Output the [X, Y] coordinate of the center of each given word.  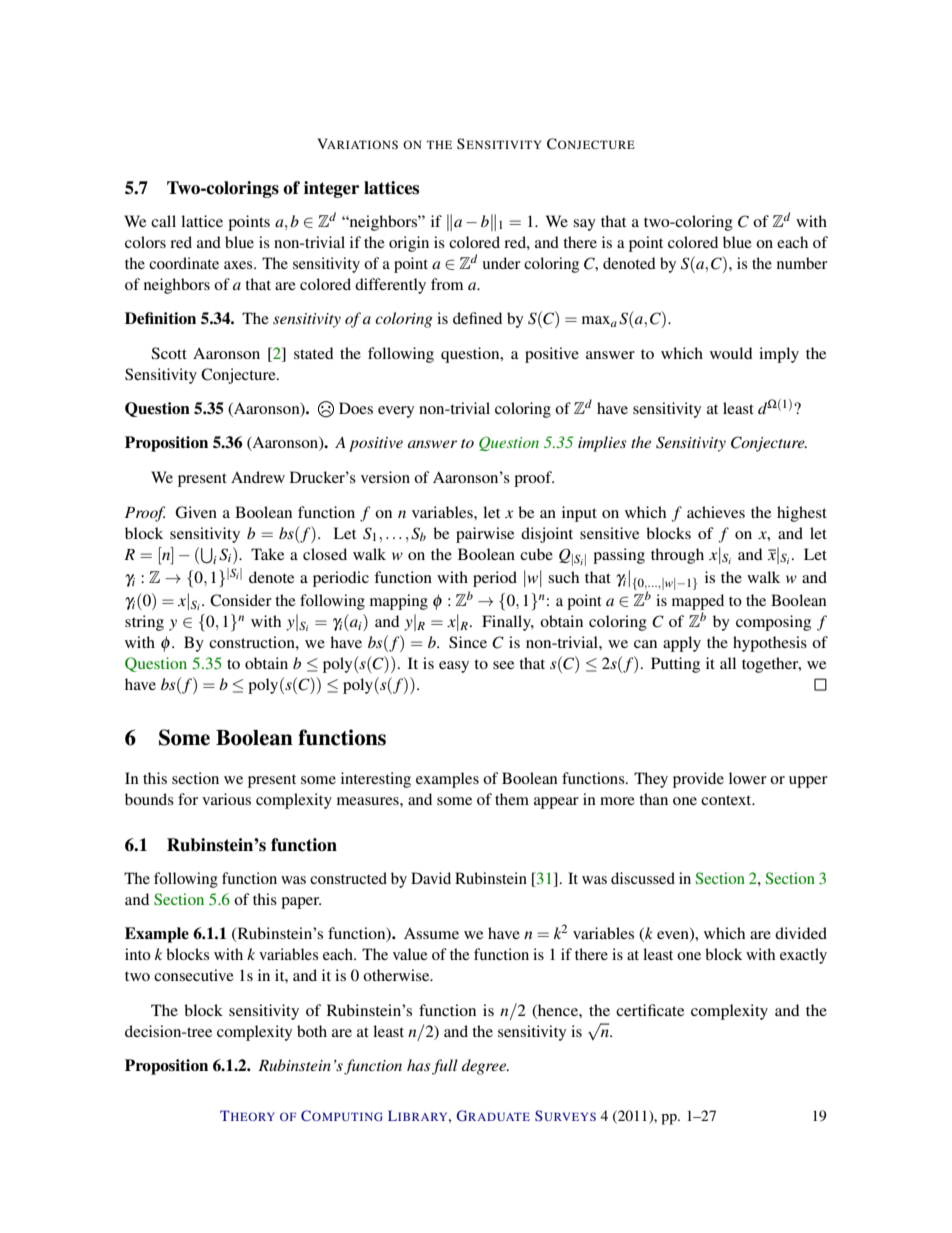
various [226, 799]
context [727, 800]
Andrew [258, 477]
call [163, 221]
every [396, 412]
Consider [241, 600]
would [731, 353]
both [312, 1031]
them [512, 799]
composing [773, 623]
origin [409, 244]
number [802, 263]
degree [485, 1067]
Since [468, 642]
